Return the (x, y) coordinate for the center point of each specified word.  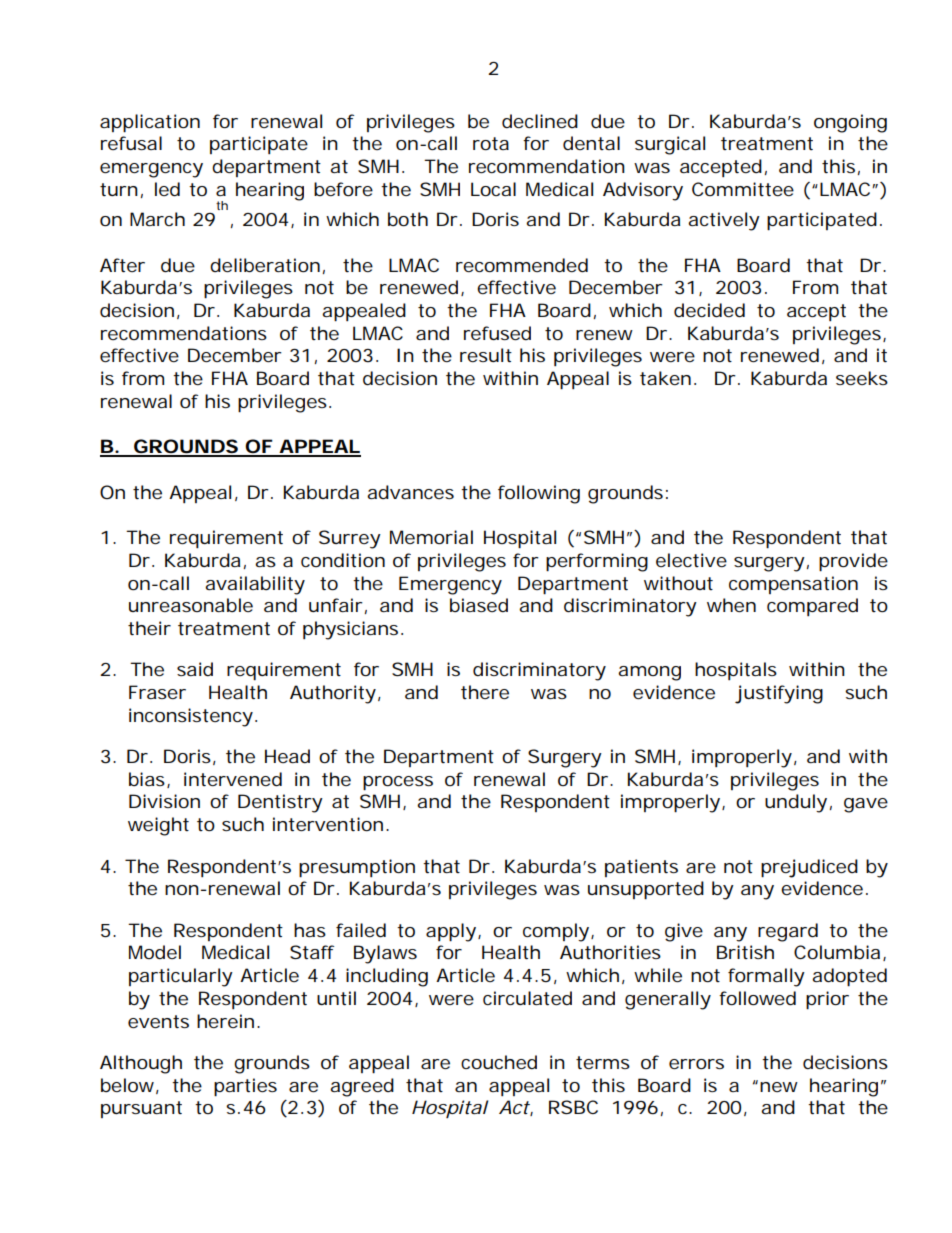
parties (245, 1087)
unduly (796, 803)
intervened (233, 779)
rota (491, 143)
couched (499, 1062)
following (539, 494)
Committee (743, 189)
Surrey (350, 539)
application (150, 123)
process (398, 783)
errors (696, 1064)
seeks (862, 378)
